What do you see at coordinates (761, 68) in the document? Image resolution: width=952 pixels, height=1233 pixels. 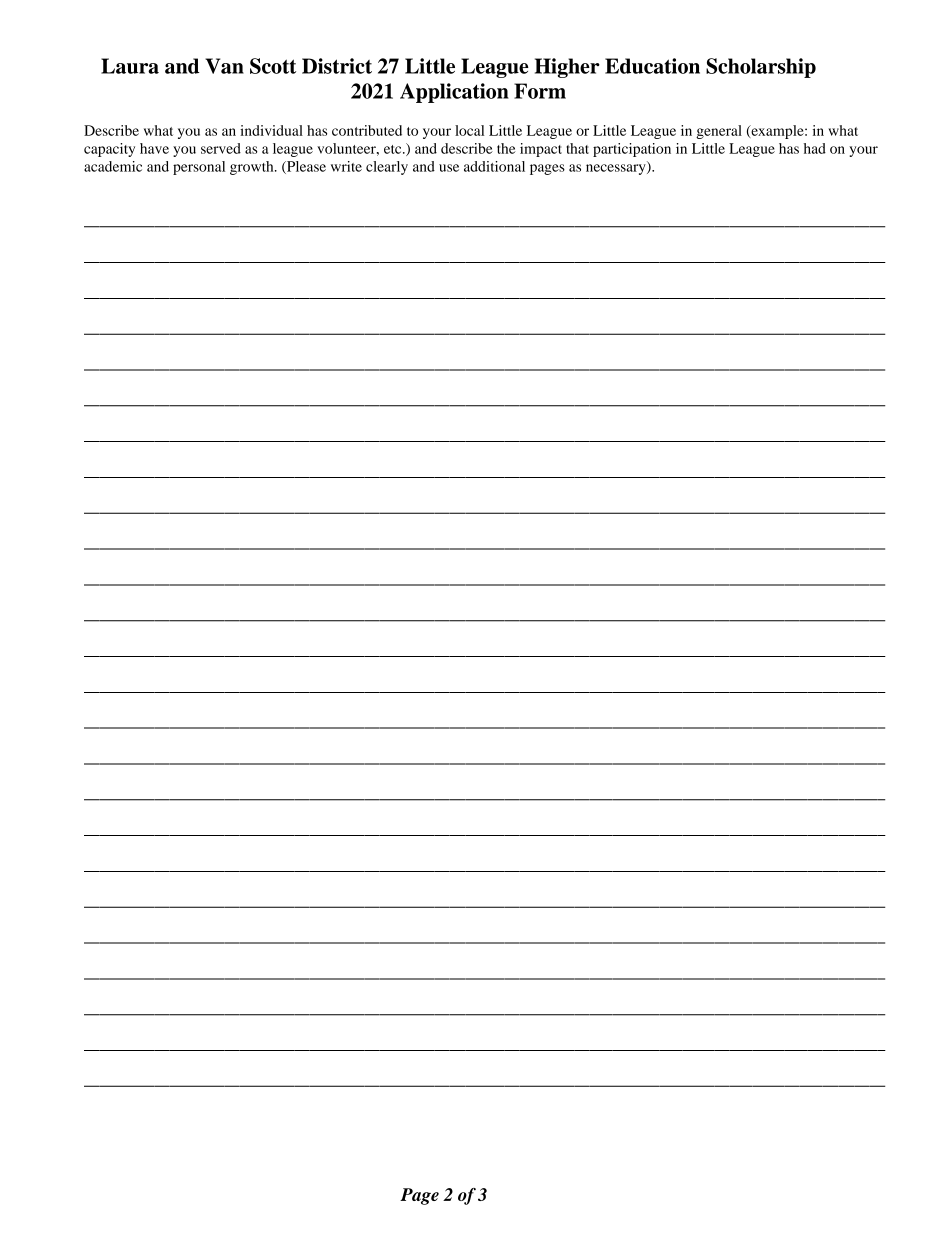 I see `Scholarship` at bounding box center [761, 68].
